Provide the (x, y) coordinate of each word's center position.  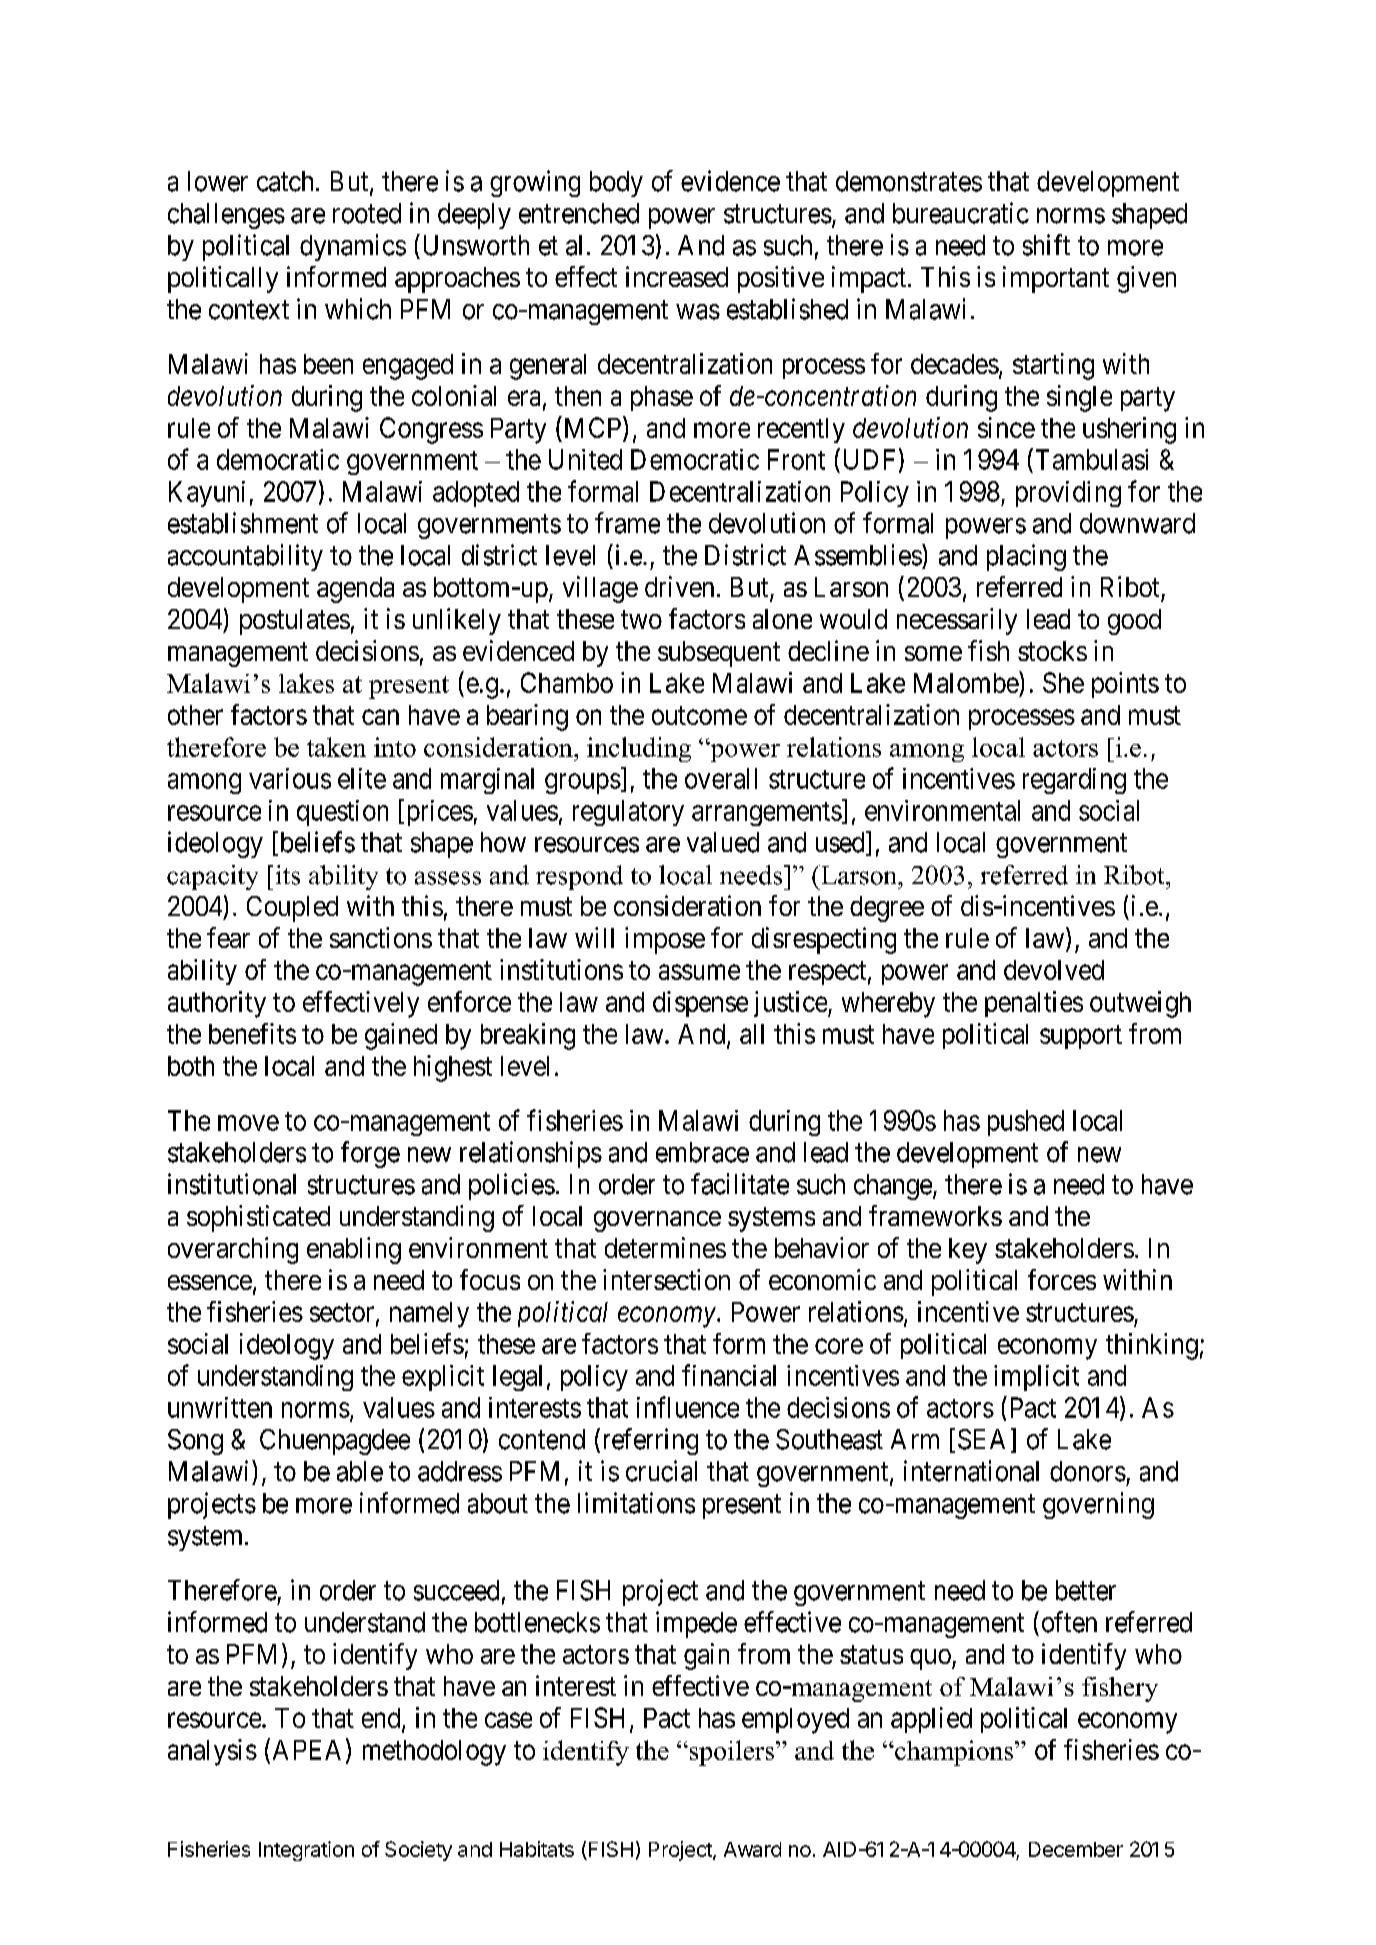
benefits (252, 1033)
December (1076, 1849)
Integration (306, 1851)
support (1081, 1037)
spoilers (730, 1753)
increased (677, 276)
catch (285, 181)
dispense (700, 1004)
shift (1046, 245)
